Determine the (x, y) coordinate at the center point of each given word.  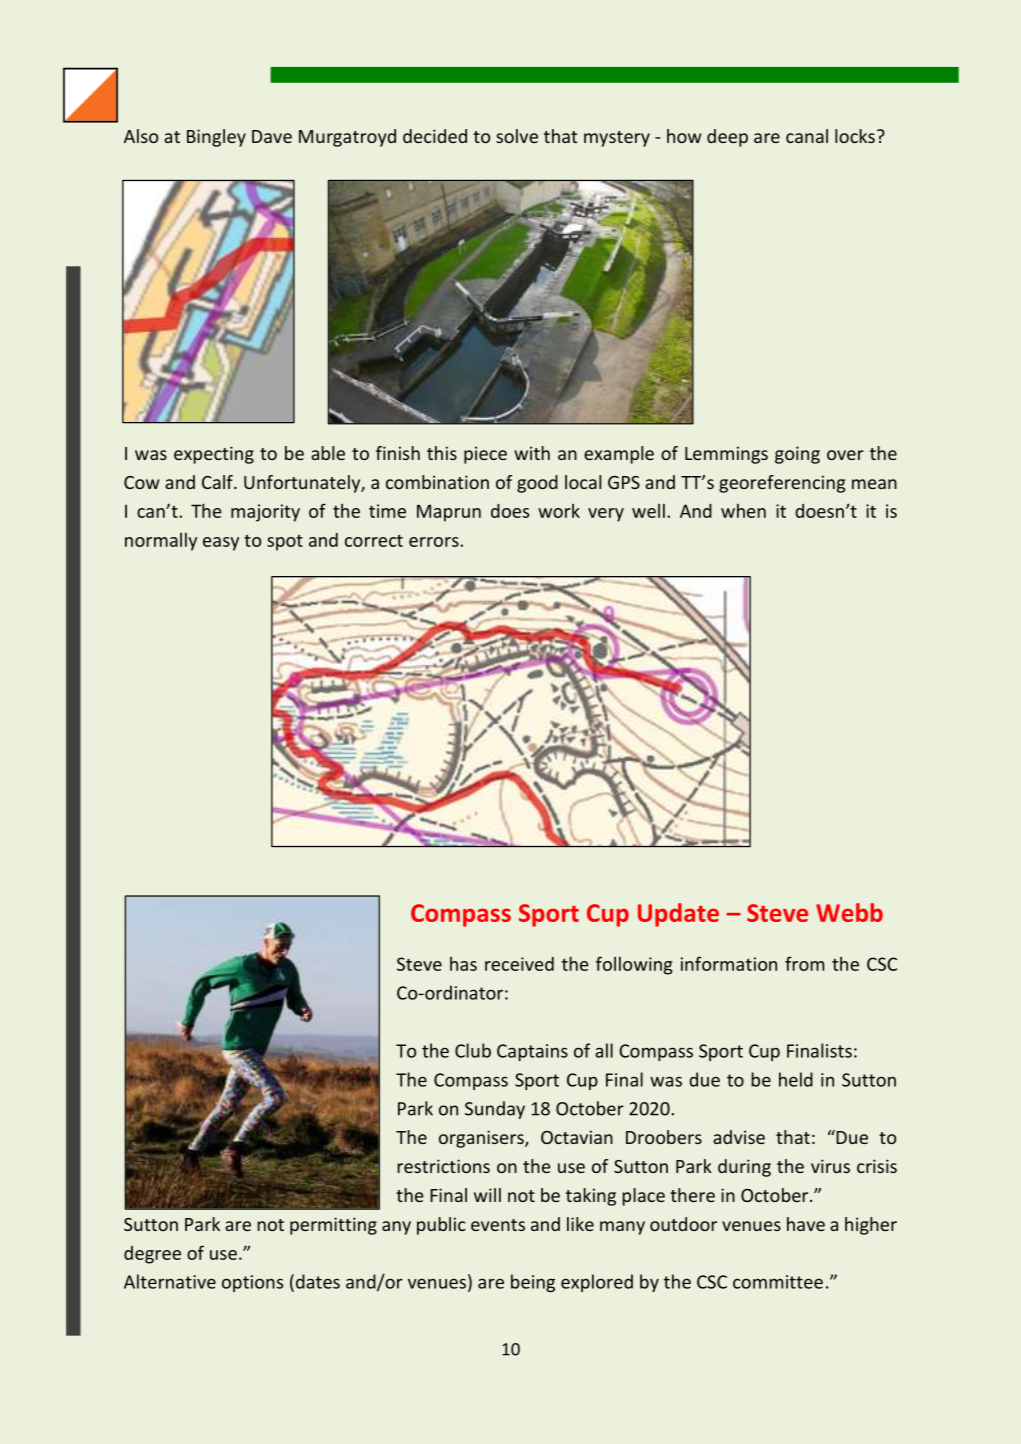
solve (517, 136)
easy (221, 544)
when (743, 511)
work (559, 511)
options (252, 1283)
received (519, 964)
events (498, 1225)
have (806, 1224)
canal (807, 136)
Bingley (216, 138)
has (463, 964)
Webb (849, 912)
